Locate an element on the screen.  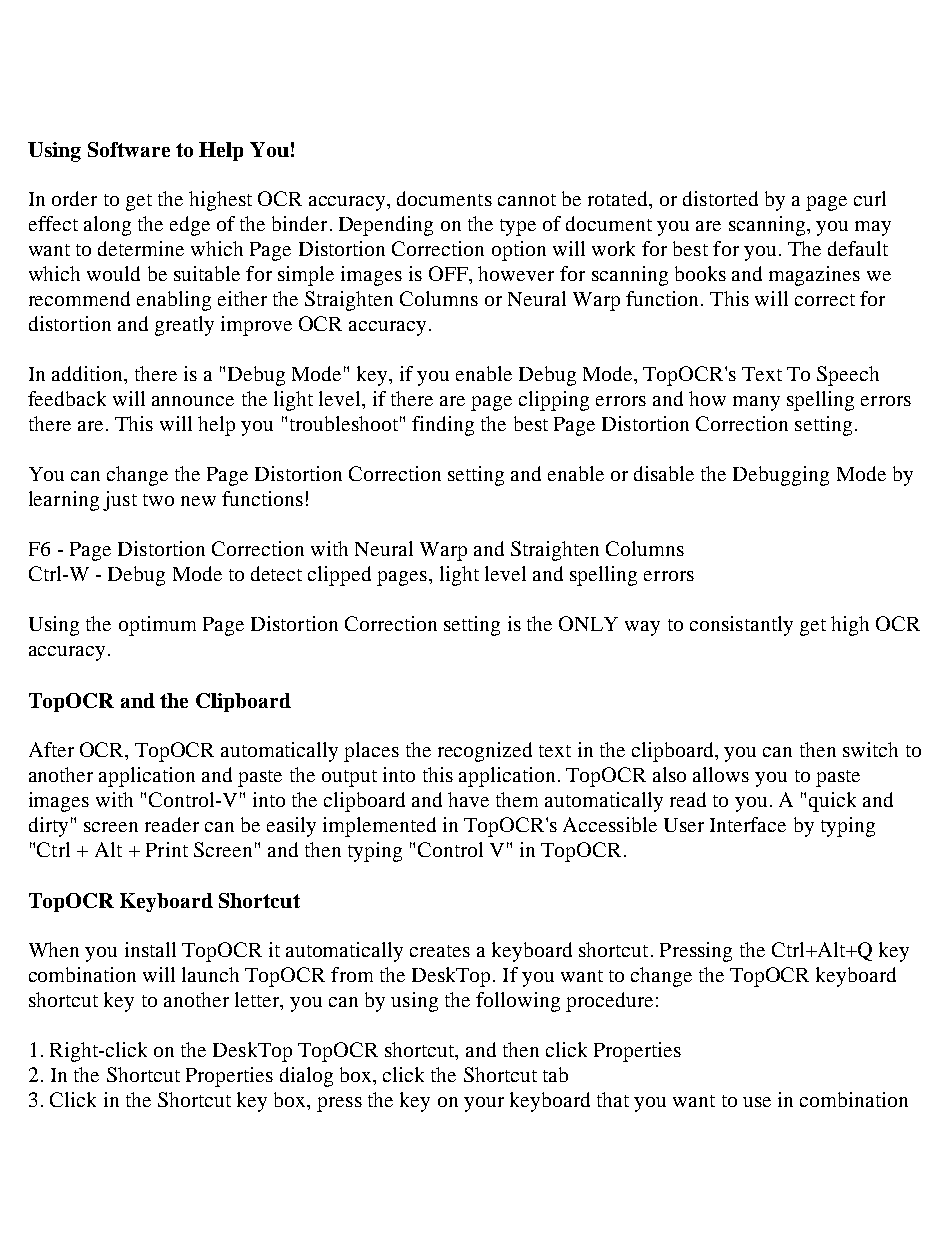
consistantly is located at coordinates (741, 626).
